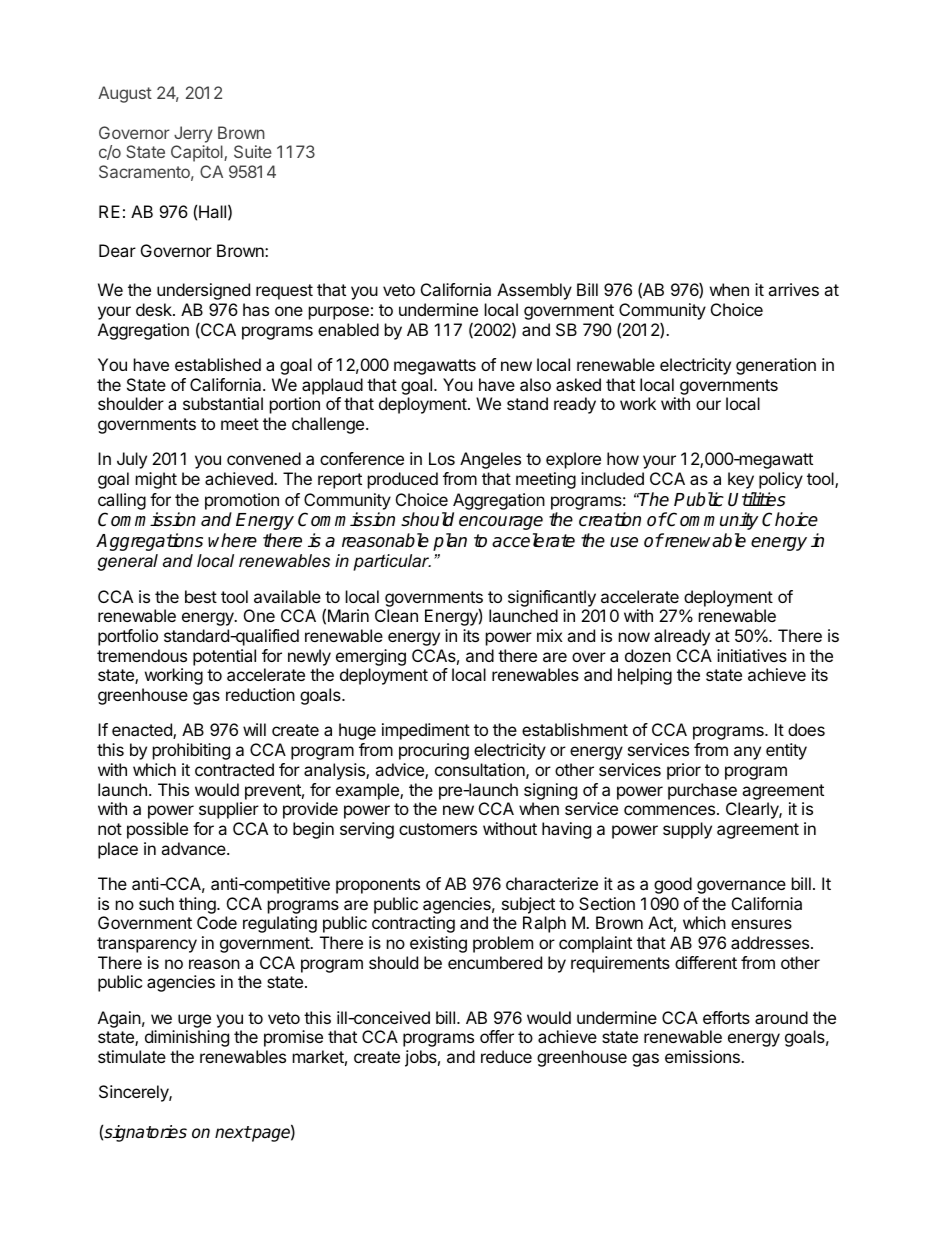  What do you see at coordinates (442, 458) in the document?
I see `Los` at bounding box center [442, 458].
